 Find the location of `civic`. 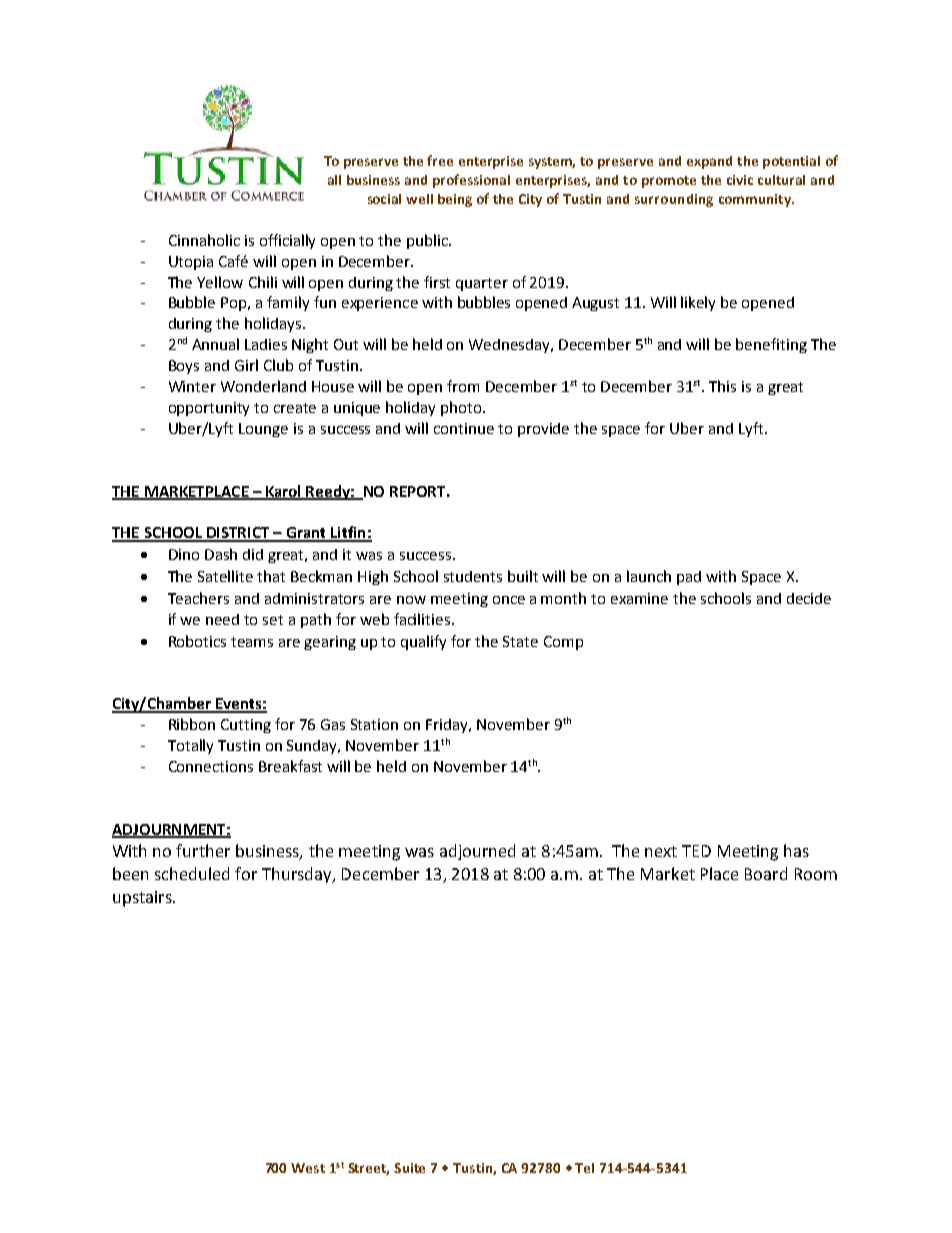

civic is located at coordinates (740, 180).
